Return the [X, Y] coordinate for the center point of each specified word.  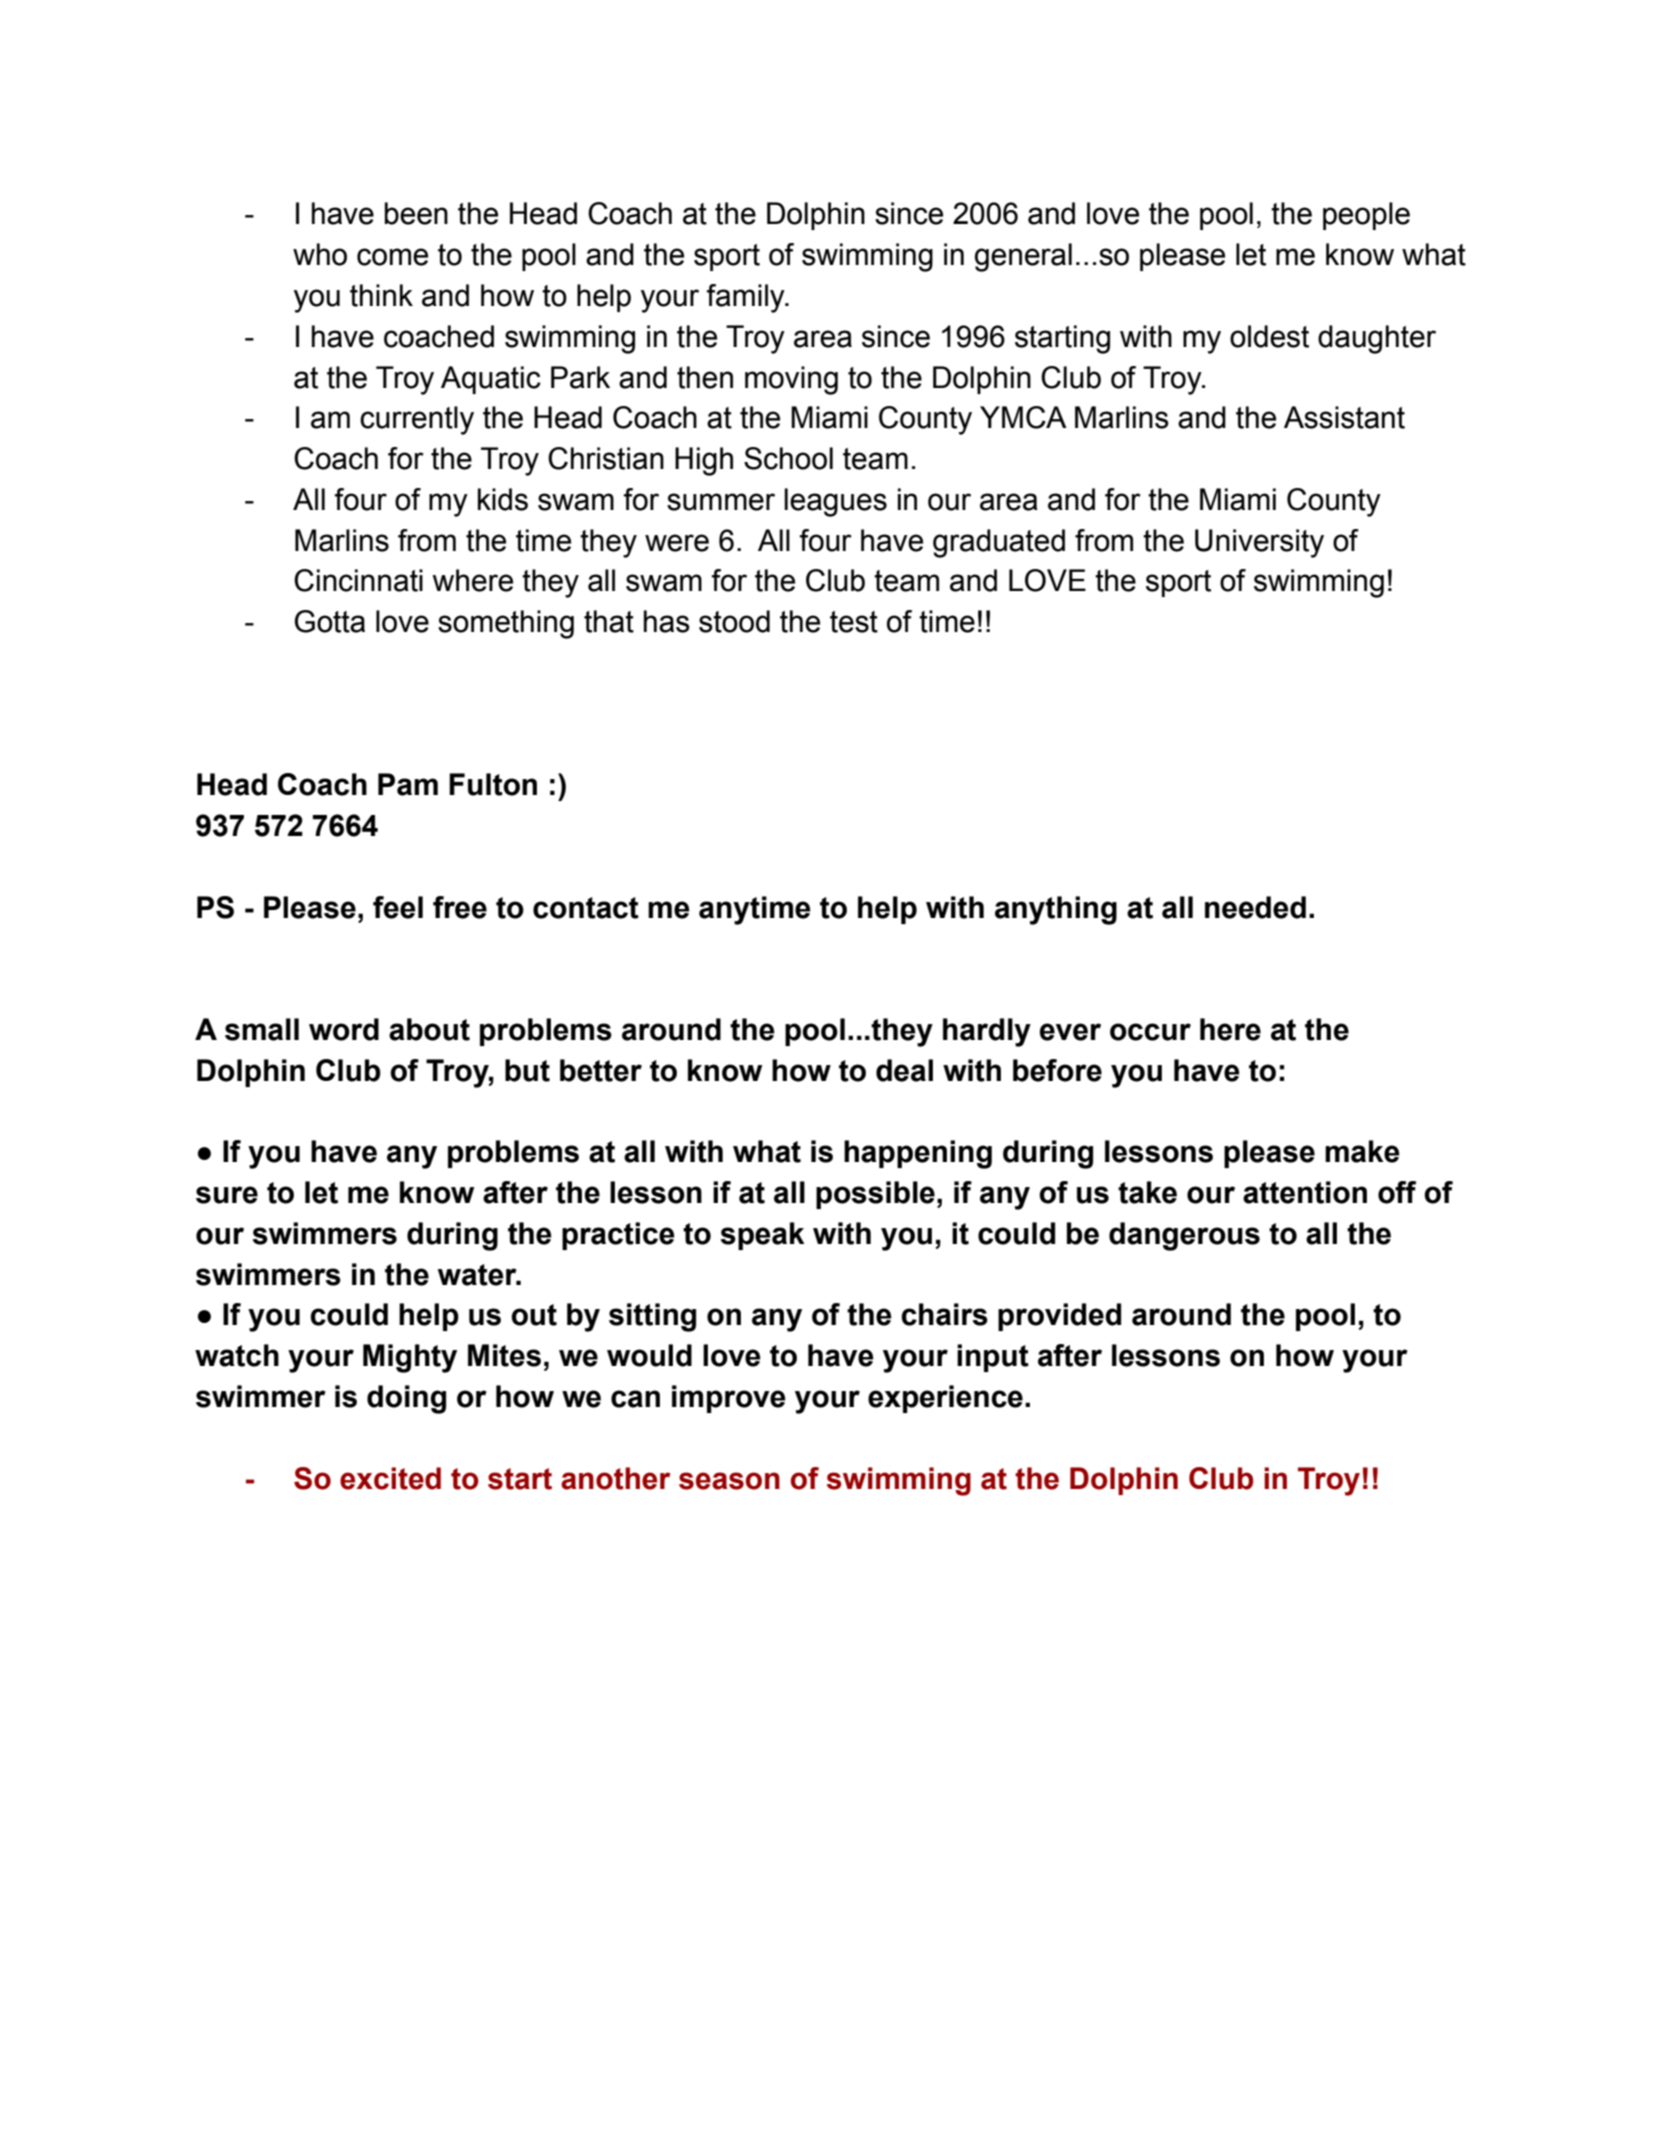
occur [1150, 1032]
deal [904, 1070]
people [1366, 216]
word [344, 1029]
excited [390, 1478]
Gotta [330, 621]
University [1259, 543]
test [854, 622]
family [747, 298]
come [392, 257]
